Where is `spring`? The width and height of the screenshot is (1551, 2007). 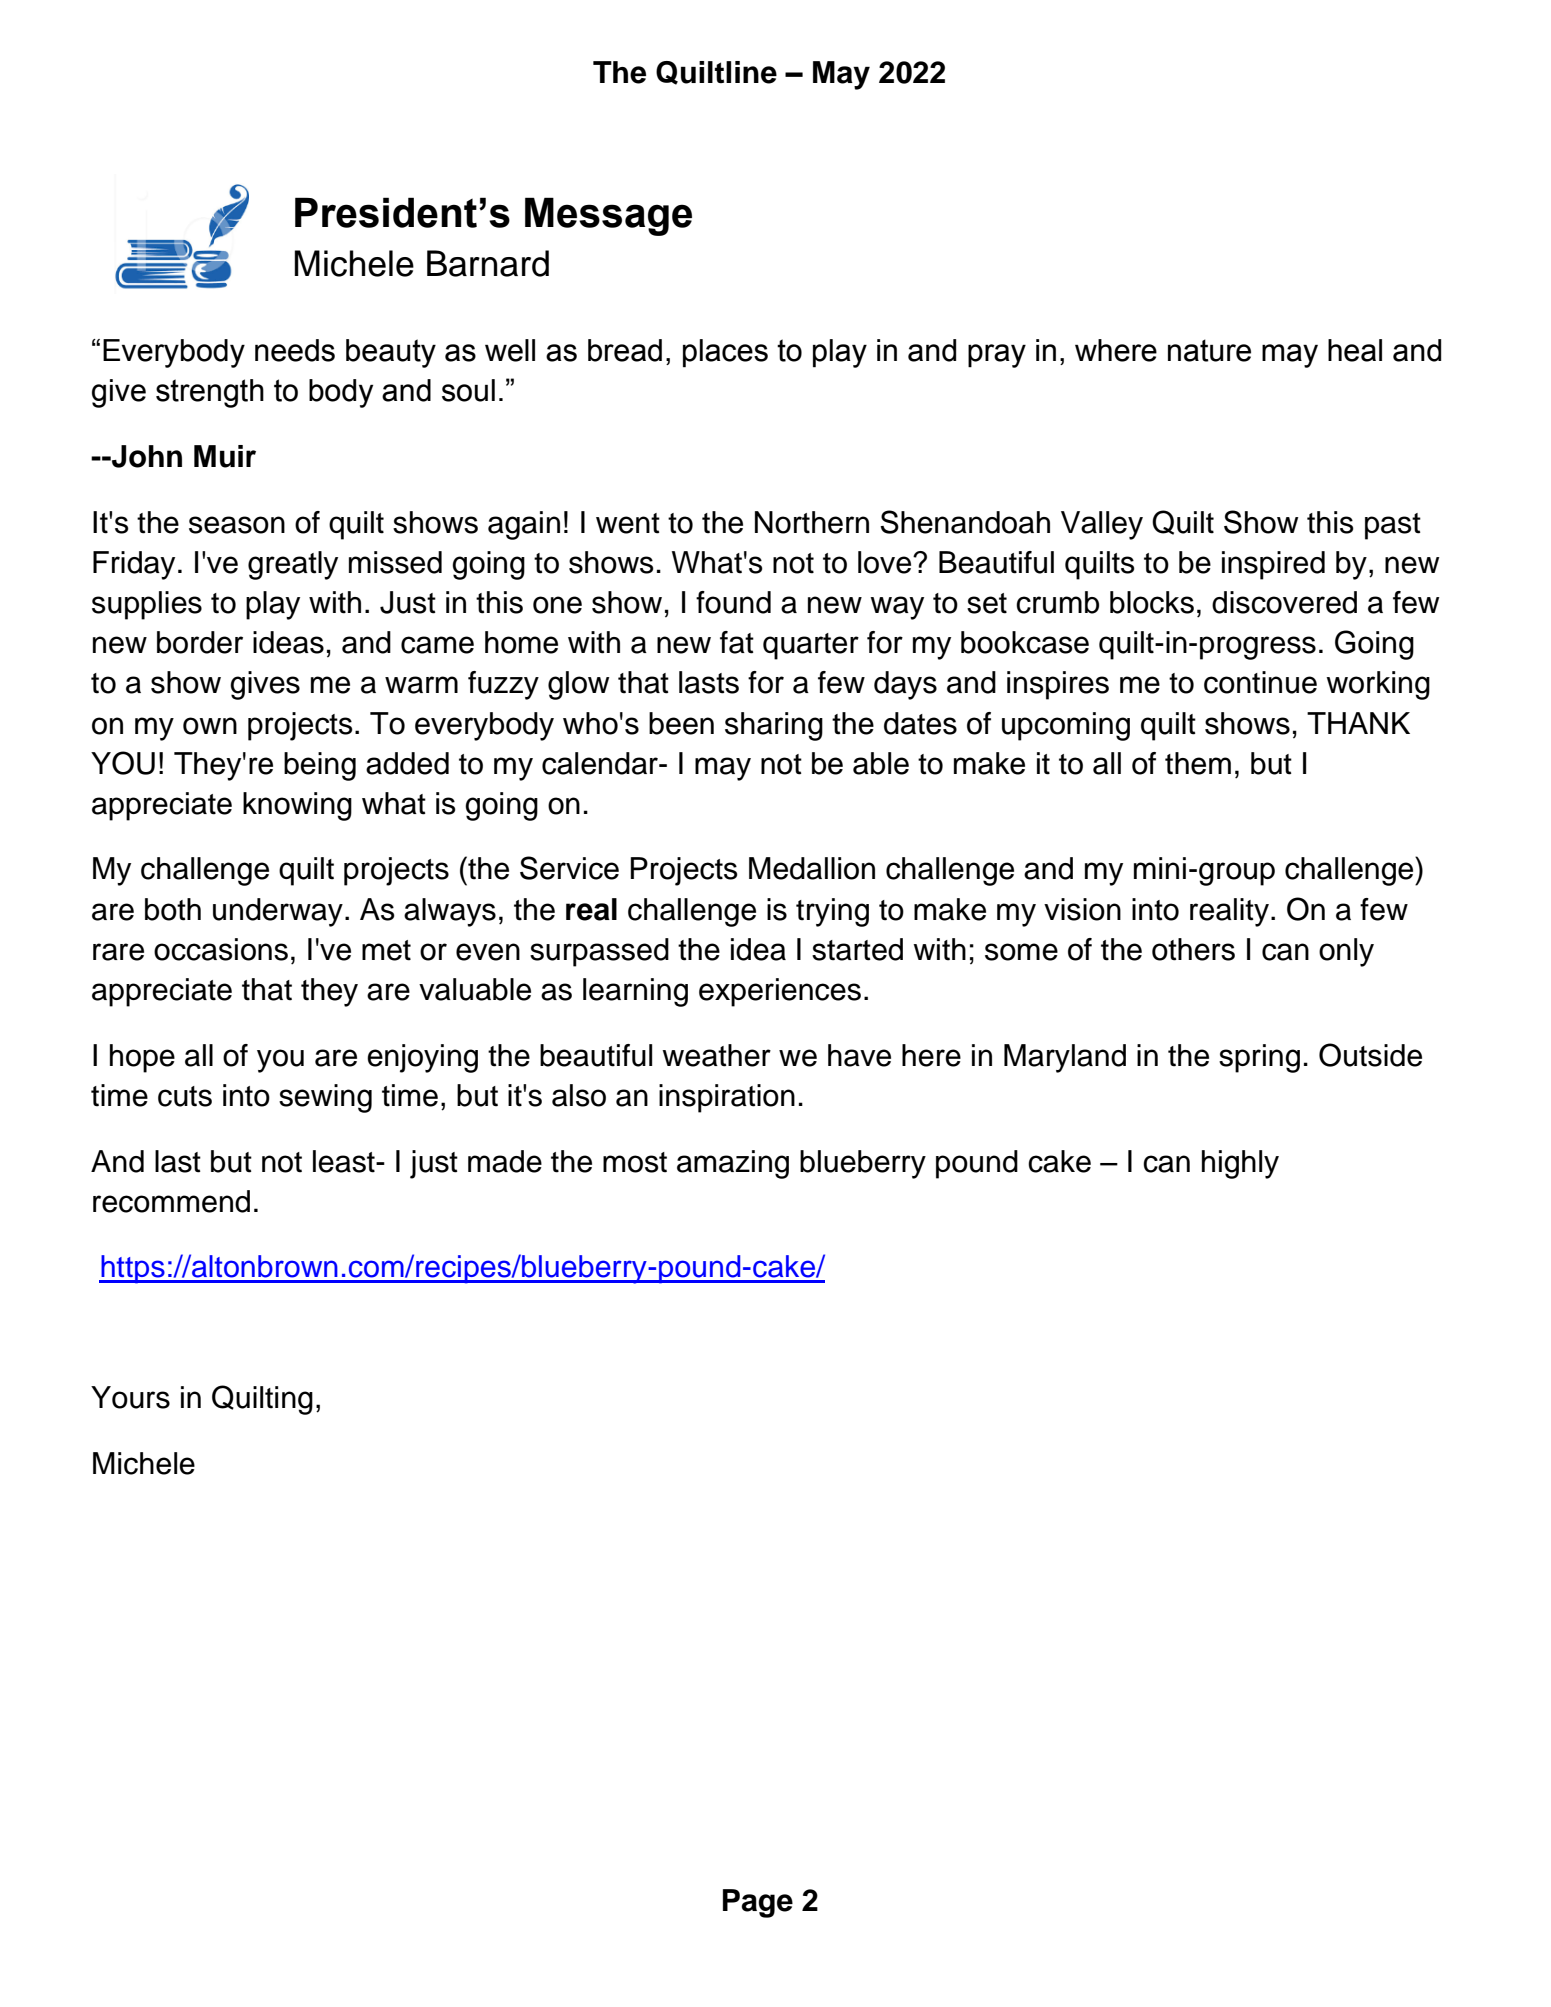
spring is located at coordinates (1259, 1058).
